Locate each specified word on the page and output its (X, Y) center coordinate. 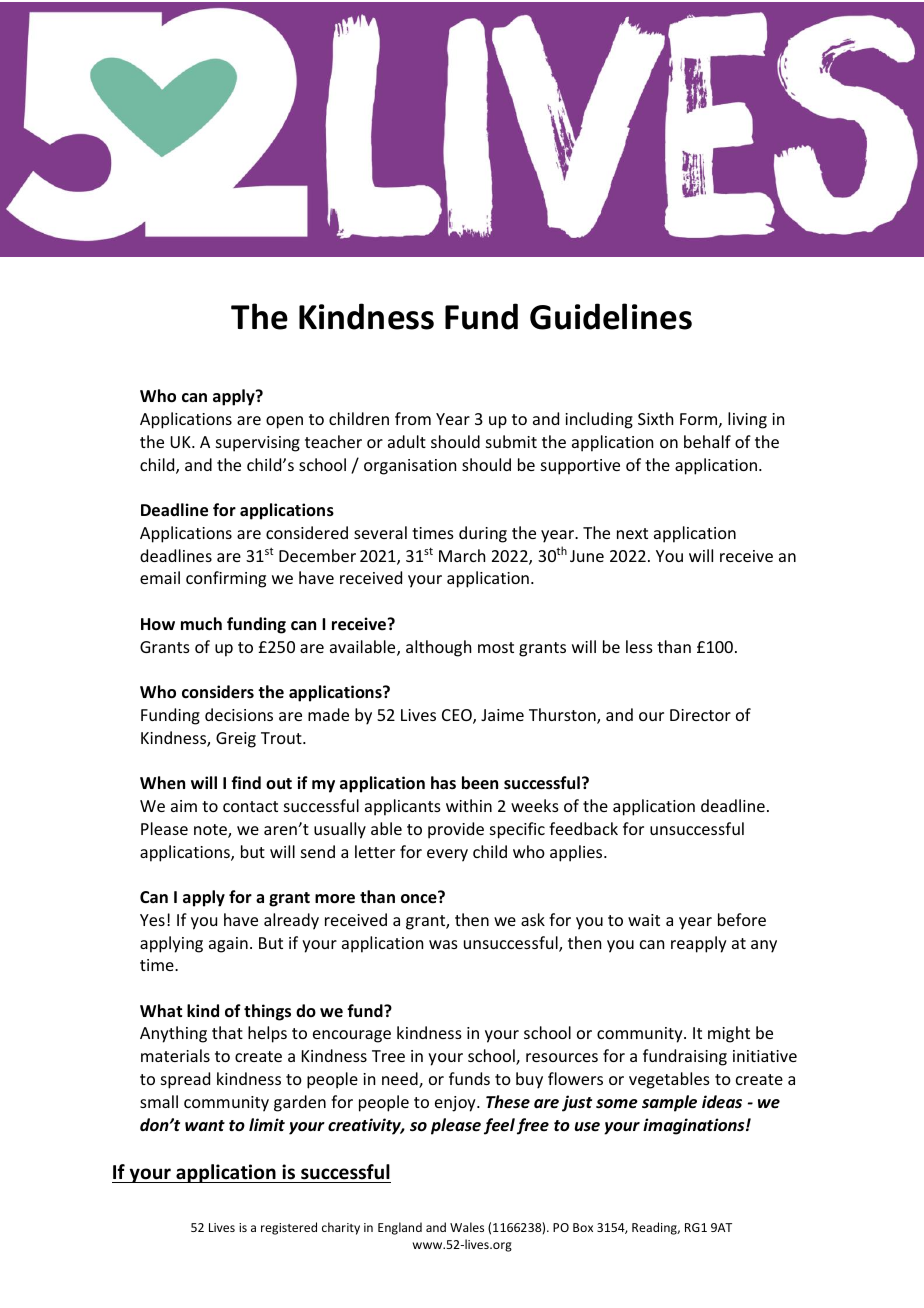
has (443, 782)
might (729, 1034)
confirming (226, 579)
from (413, 418)
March (462, 555)
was (443, 944)
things (267, 1012)
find (246, 782)
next (632, 533)
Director (700, 715)
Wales (467, 1227)
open (284, 422)
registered (289, 1228)
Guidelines (611, 316)
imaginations (695, 1126)
